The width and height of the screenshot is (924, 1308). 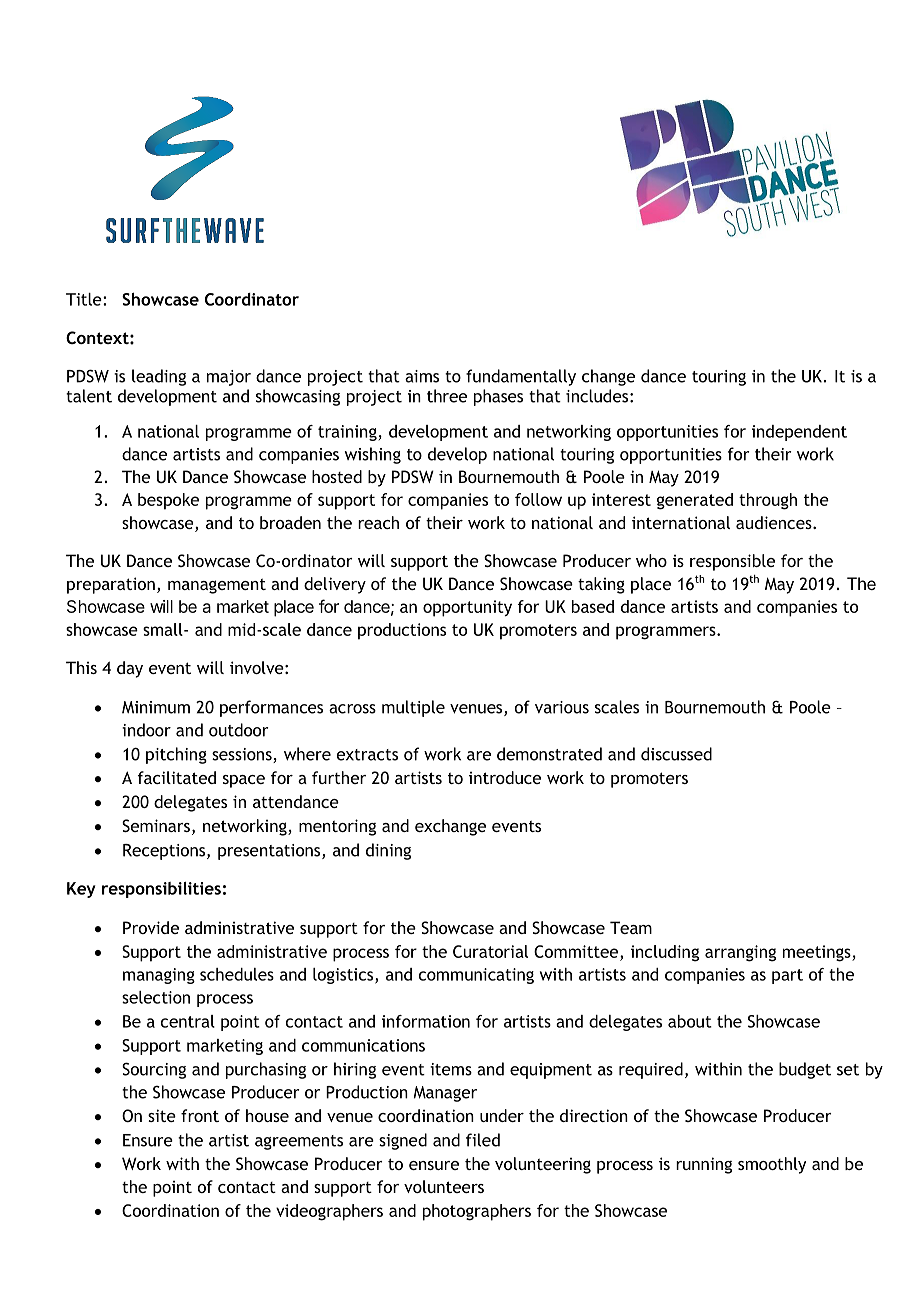 I want to click on discussed, so click(x=676, y=754).
